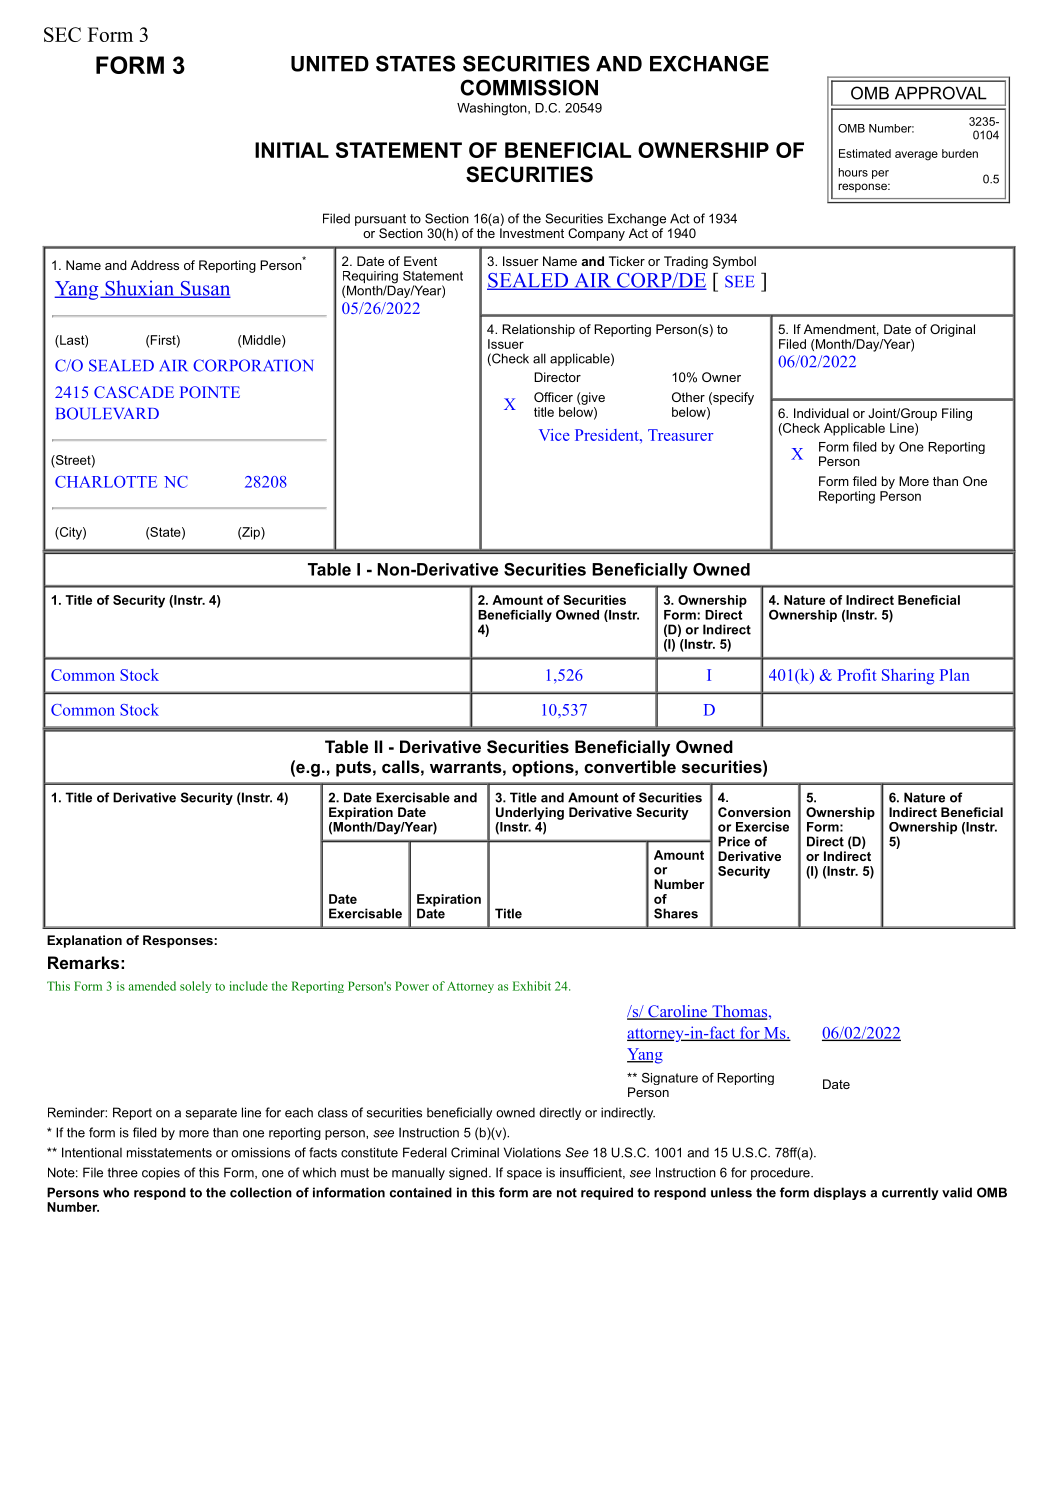 This screenshot has height=1497, width=1058. Describe the element at coordinates (529, 87) in the screenshot. I see `COMMISSION` at that location.
